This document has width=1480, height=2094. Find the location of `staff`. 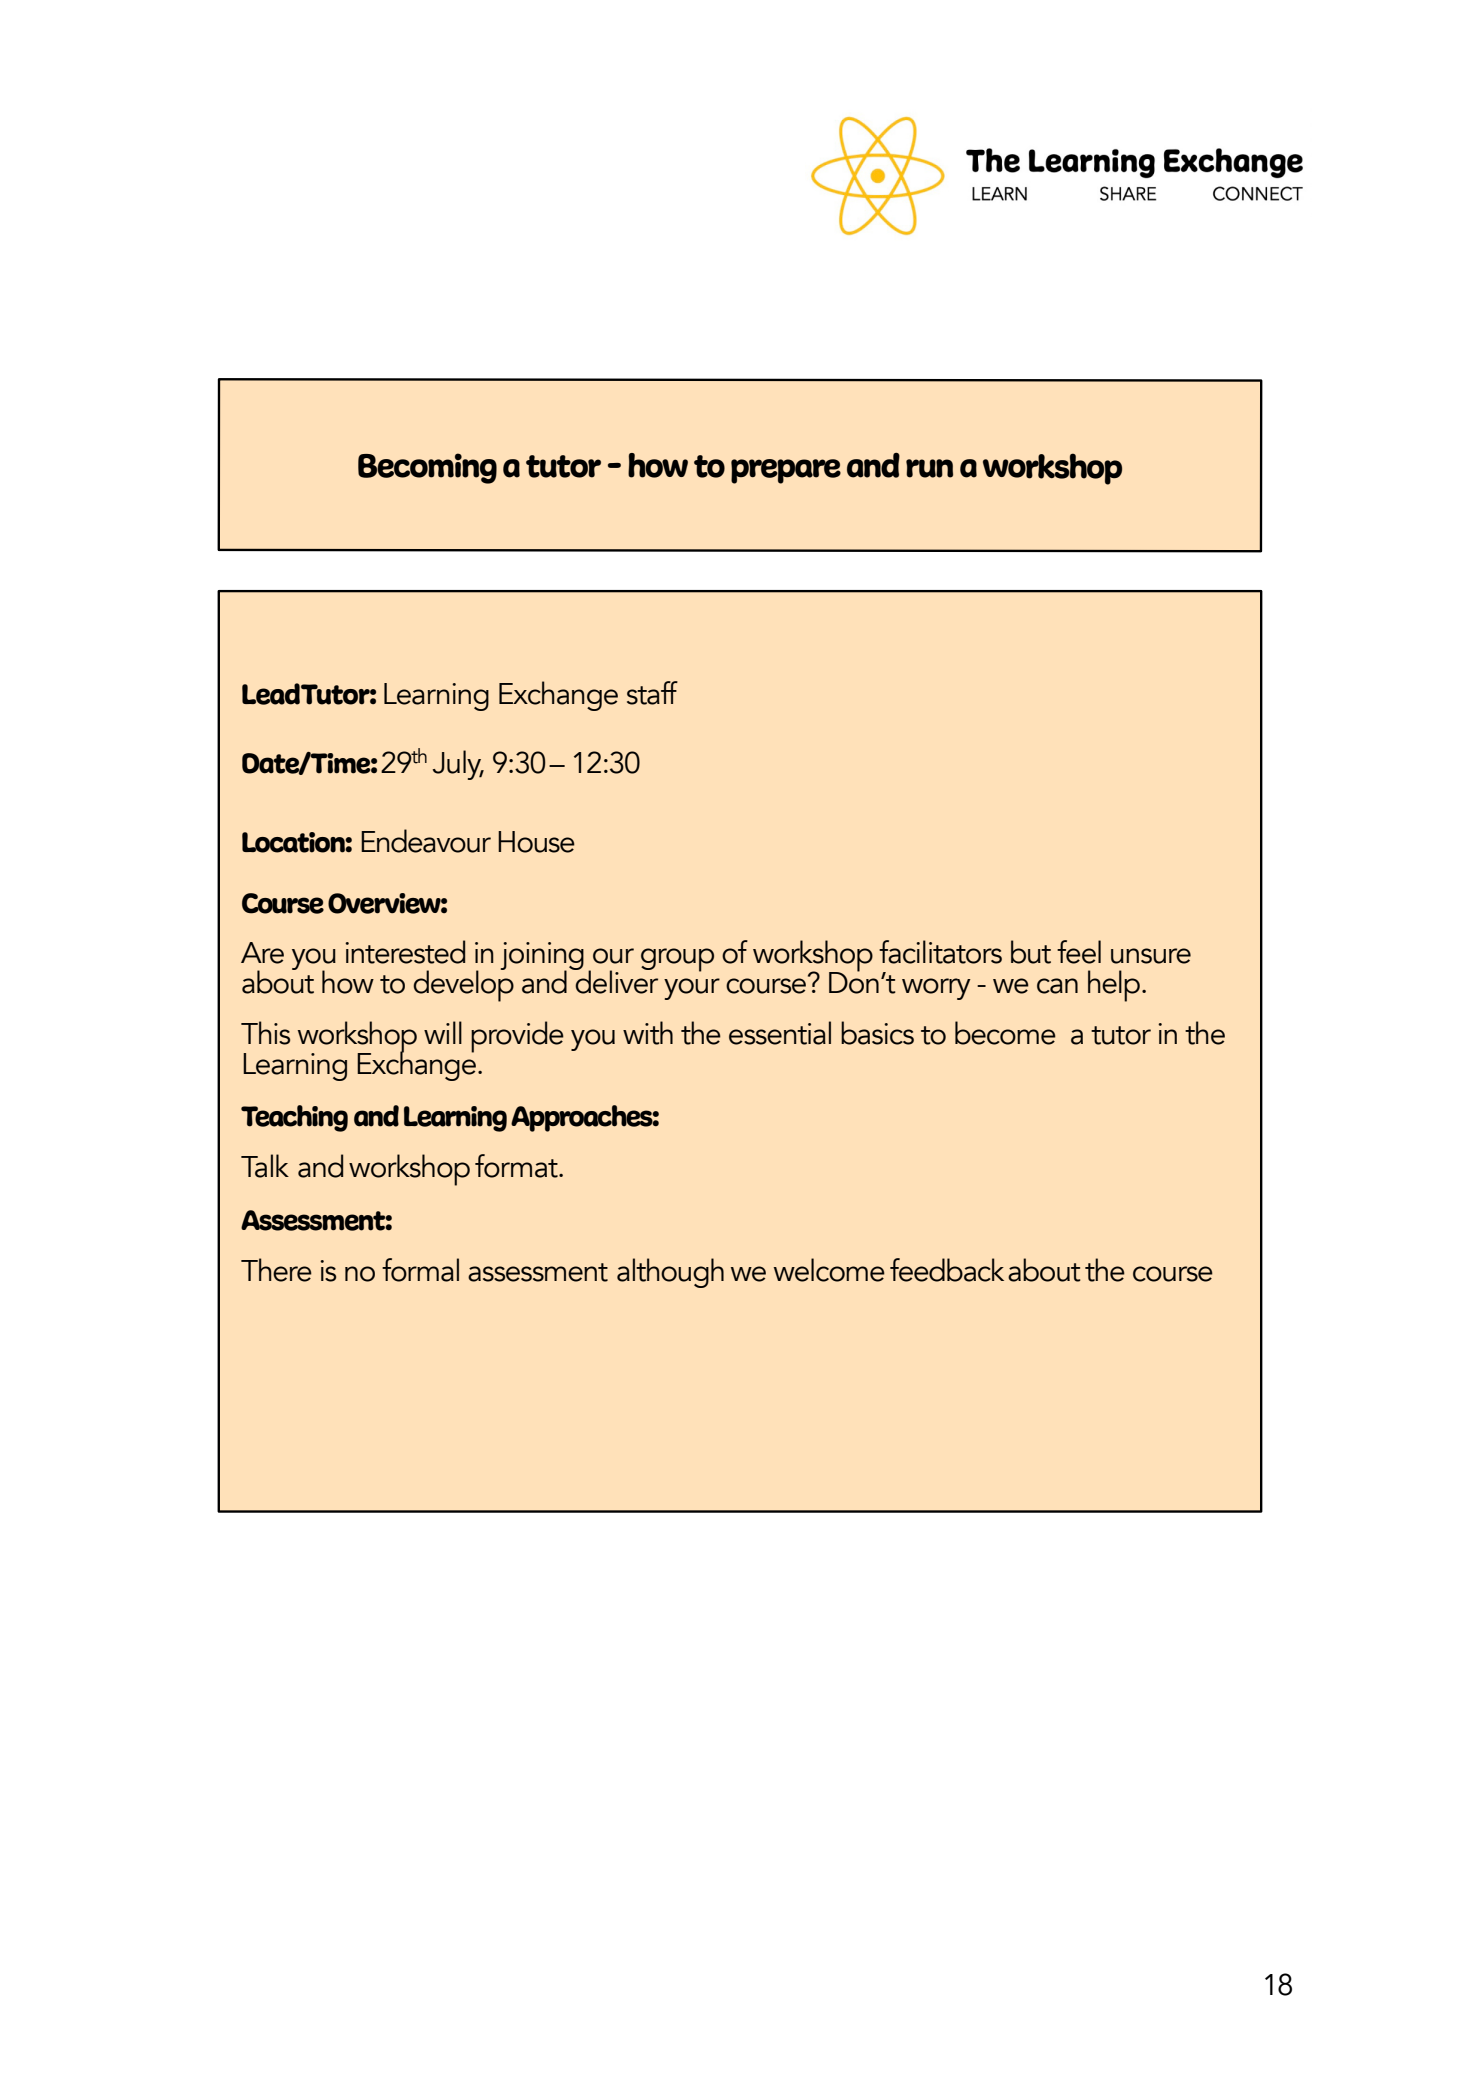

staff is located at coordinates (652, 693).
